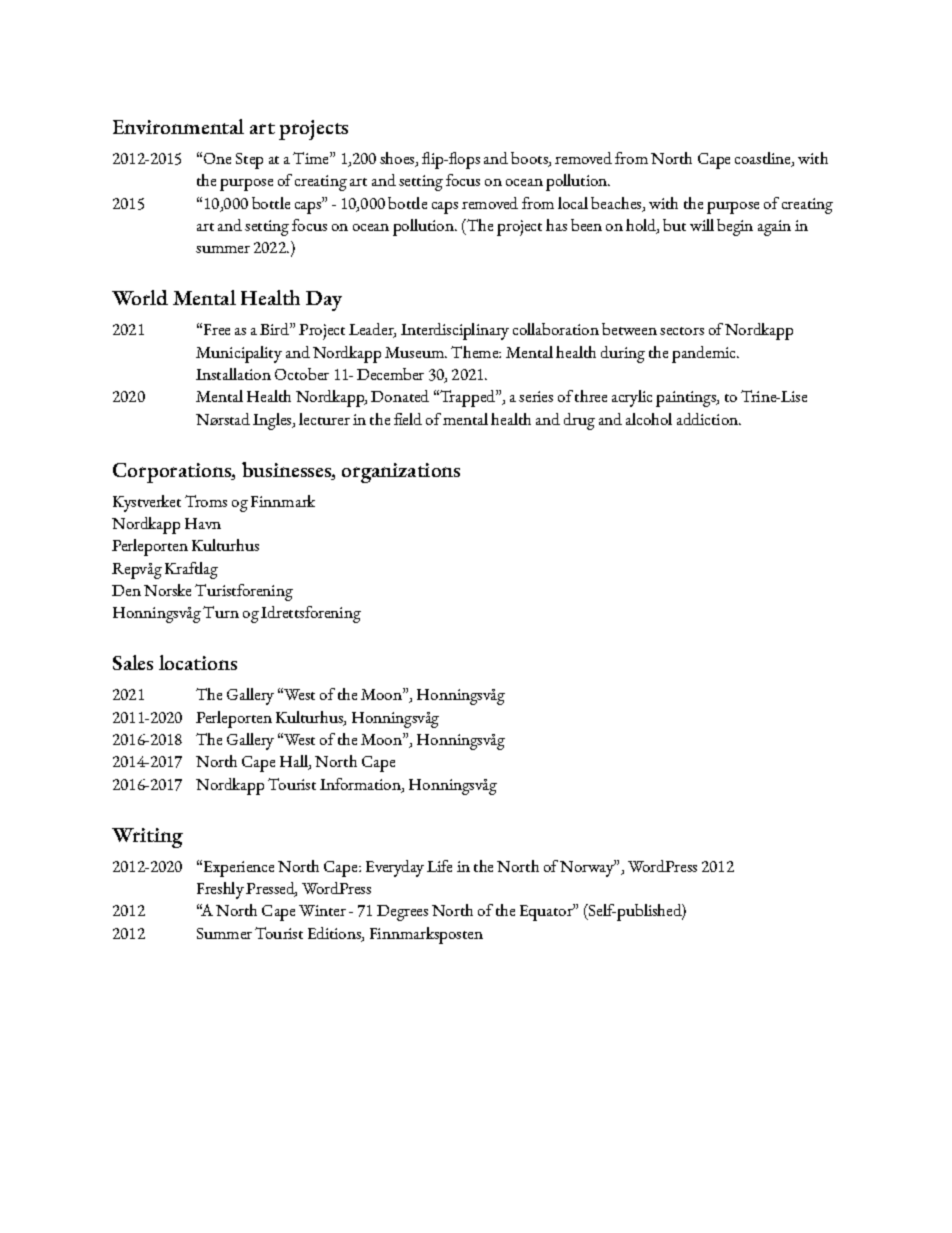 The image size is (952, 1233). What do you see at coordinates (398, 159) in the page?
I see `shoes` at bounding box center [398, 159].
